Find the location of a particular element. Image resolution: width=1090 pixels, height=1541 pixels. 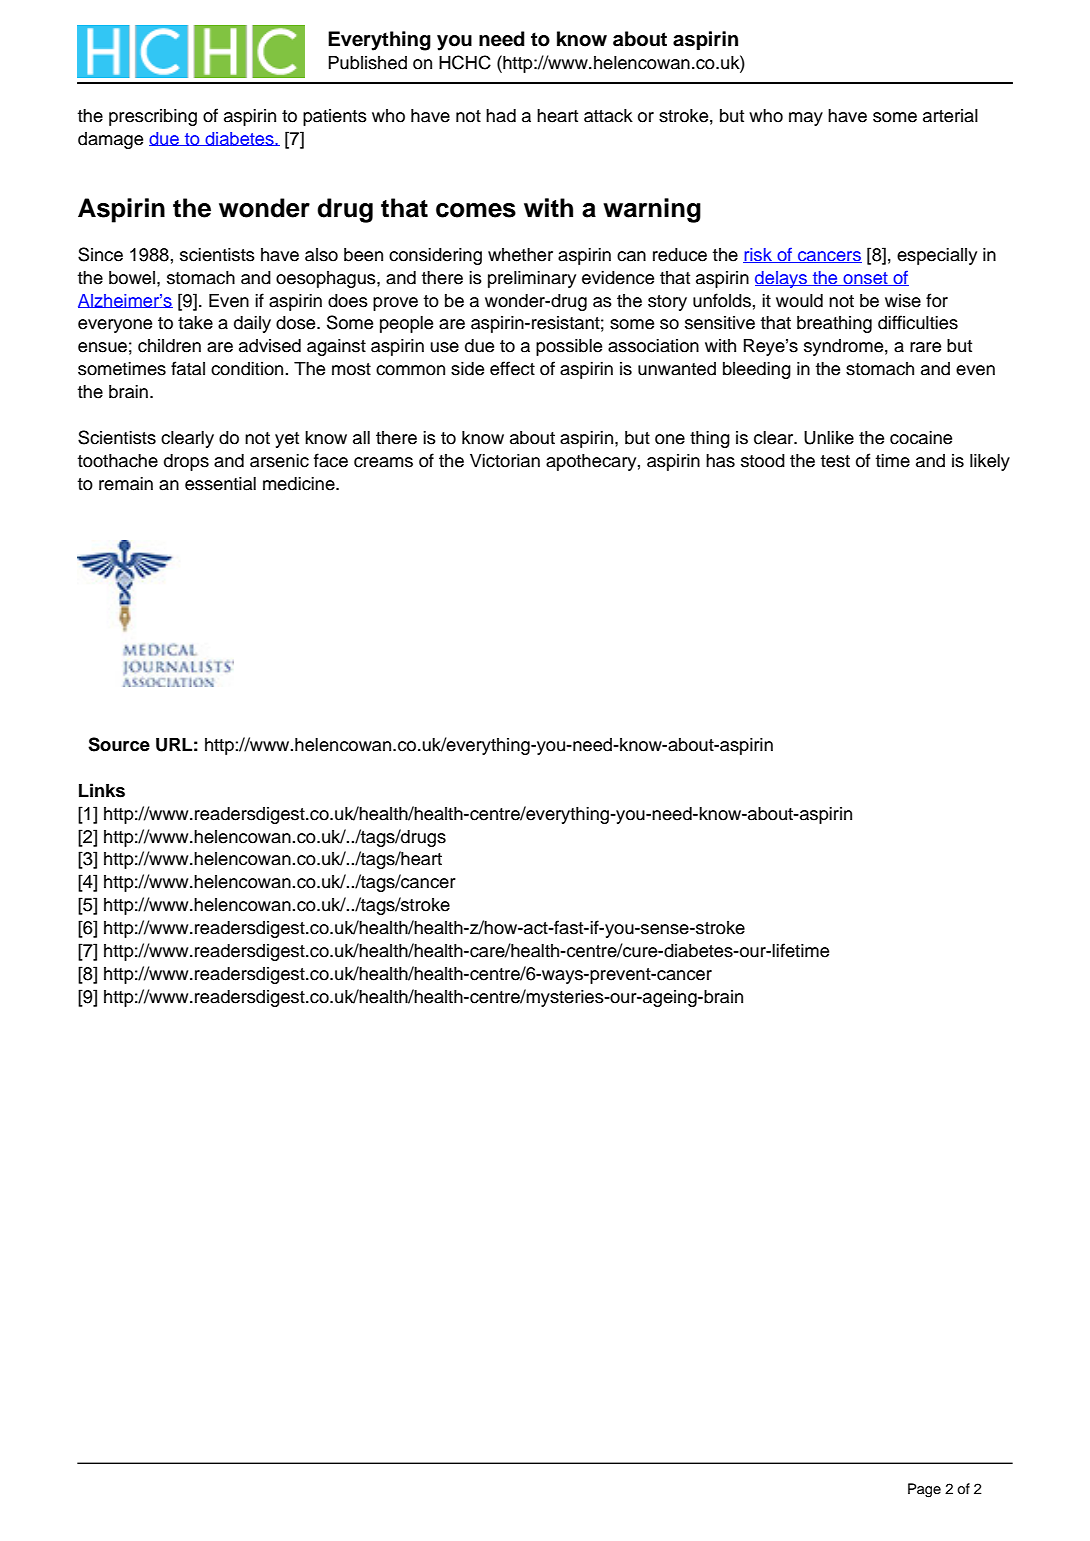

test is located at coordinates (835, 461).
